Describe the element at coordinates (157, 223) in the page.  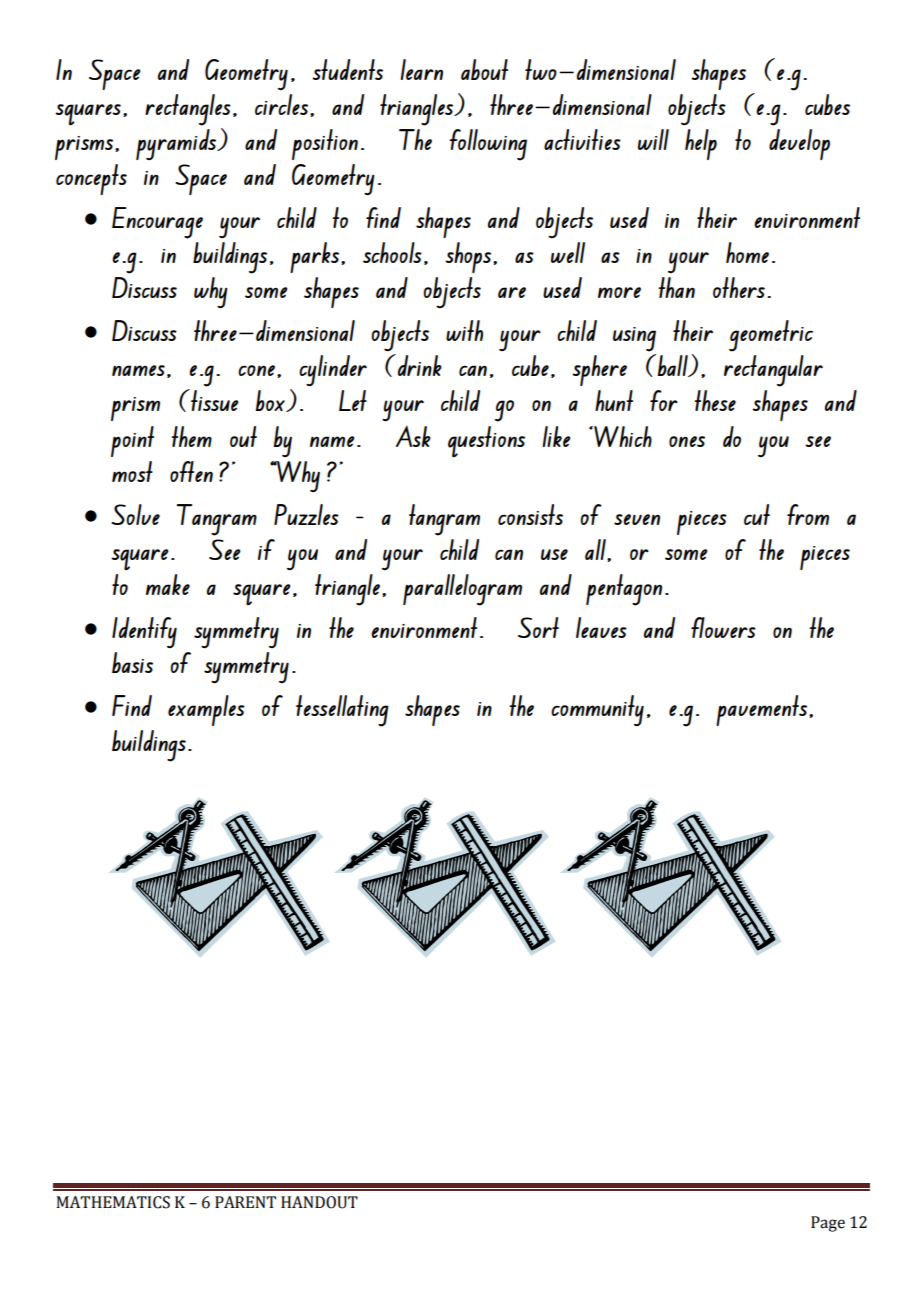
I see `Encourage` at that location.
